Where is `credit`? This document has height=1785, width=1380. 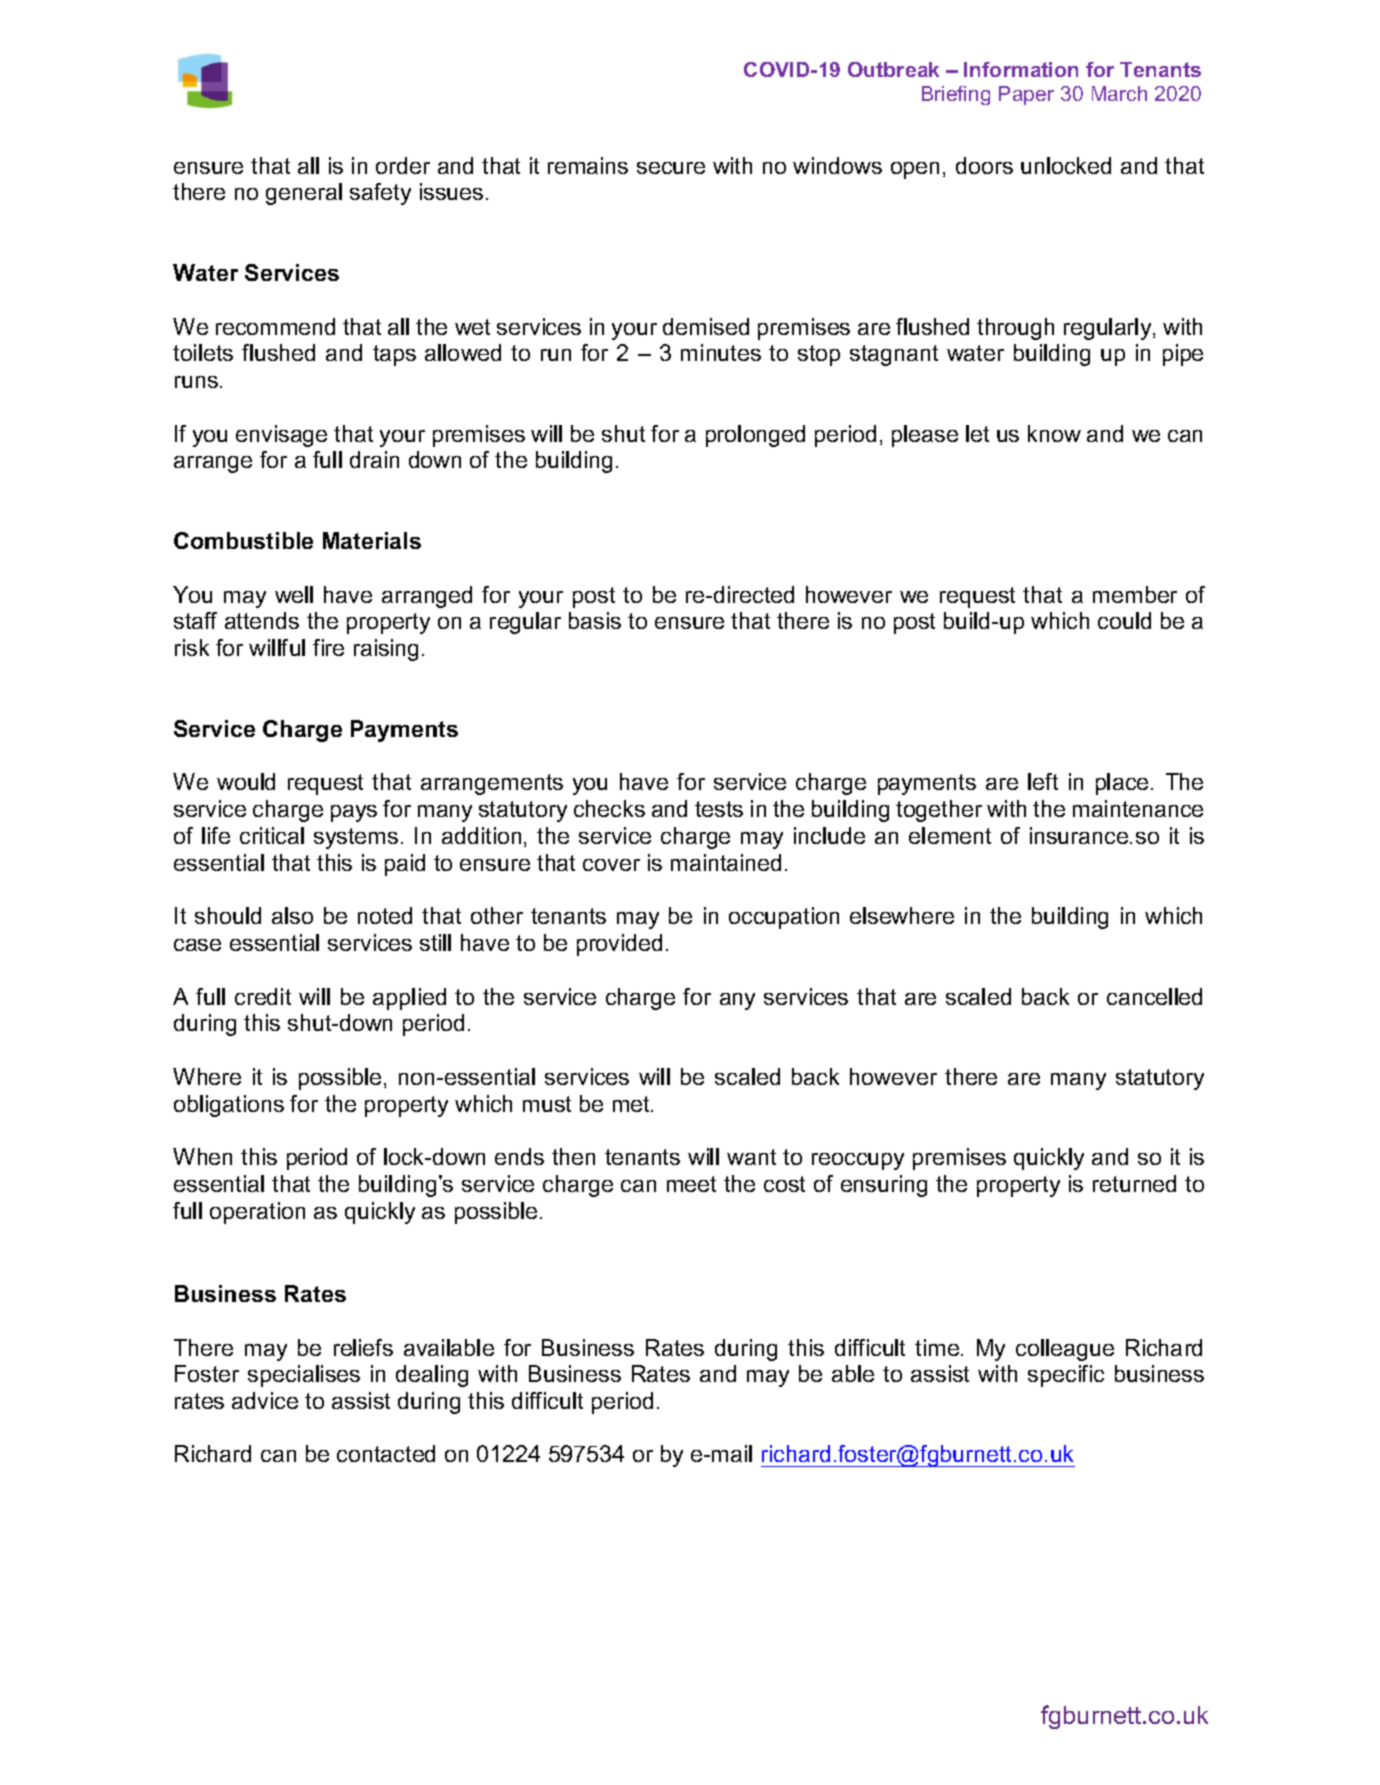 credit is located at coordinates (263, 996).
